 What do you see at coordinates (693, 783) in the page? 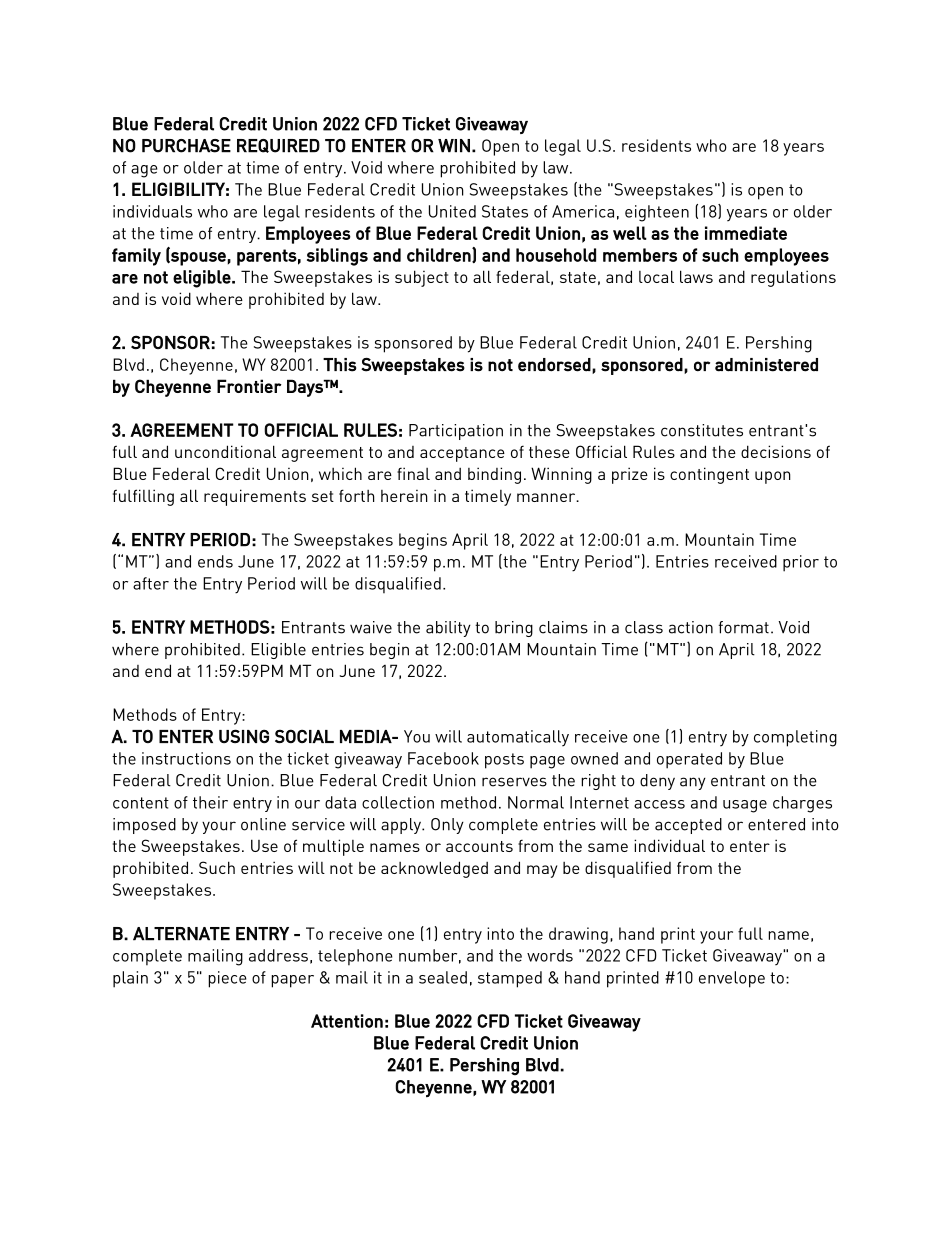
I see `any` at bounding box center [693, 783].
